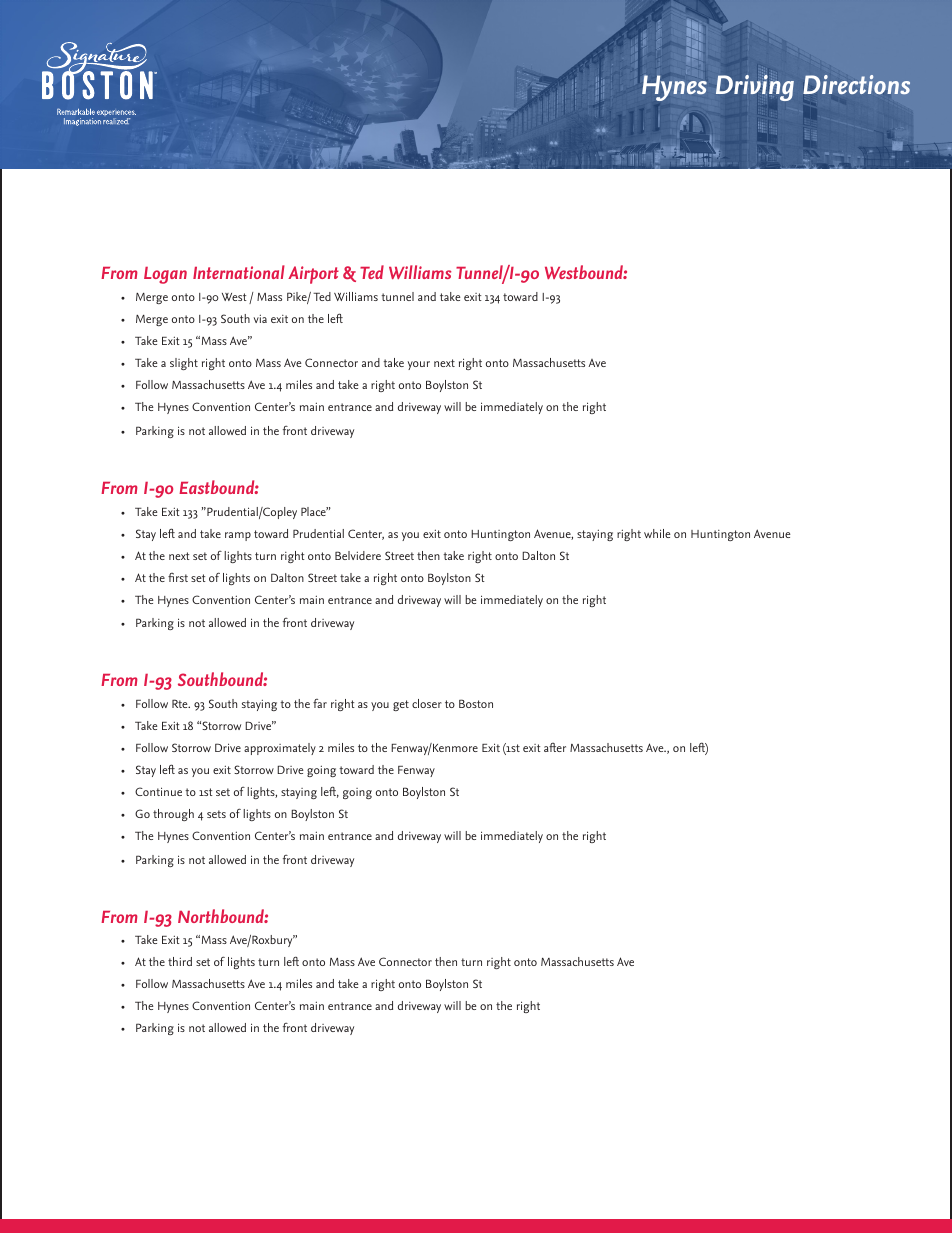 Image resolution: width=952 pixels, height=1233 pixels. Describe the element at coordinates (260, 318) in the document. I see `via` at that location.
